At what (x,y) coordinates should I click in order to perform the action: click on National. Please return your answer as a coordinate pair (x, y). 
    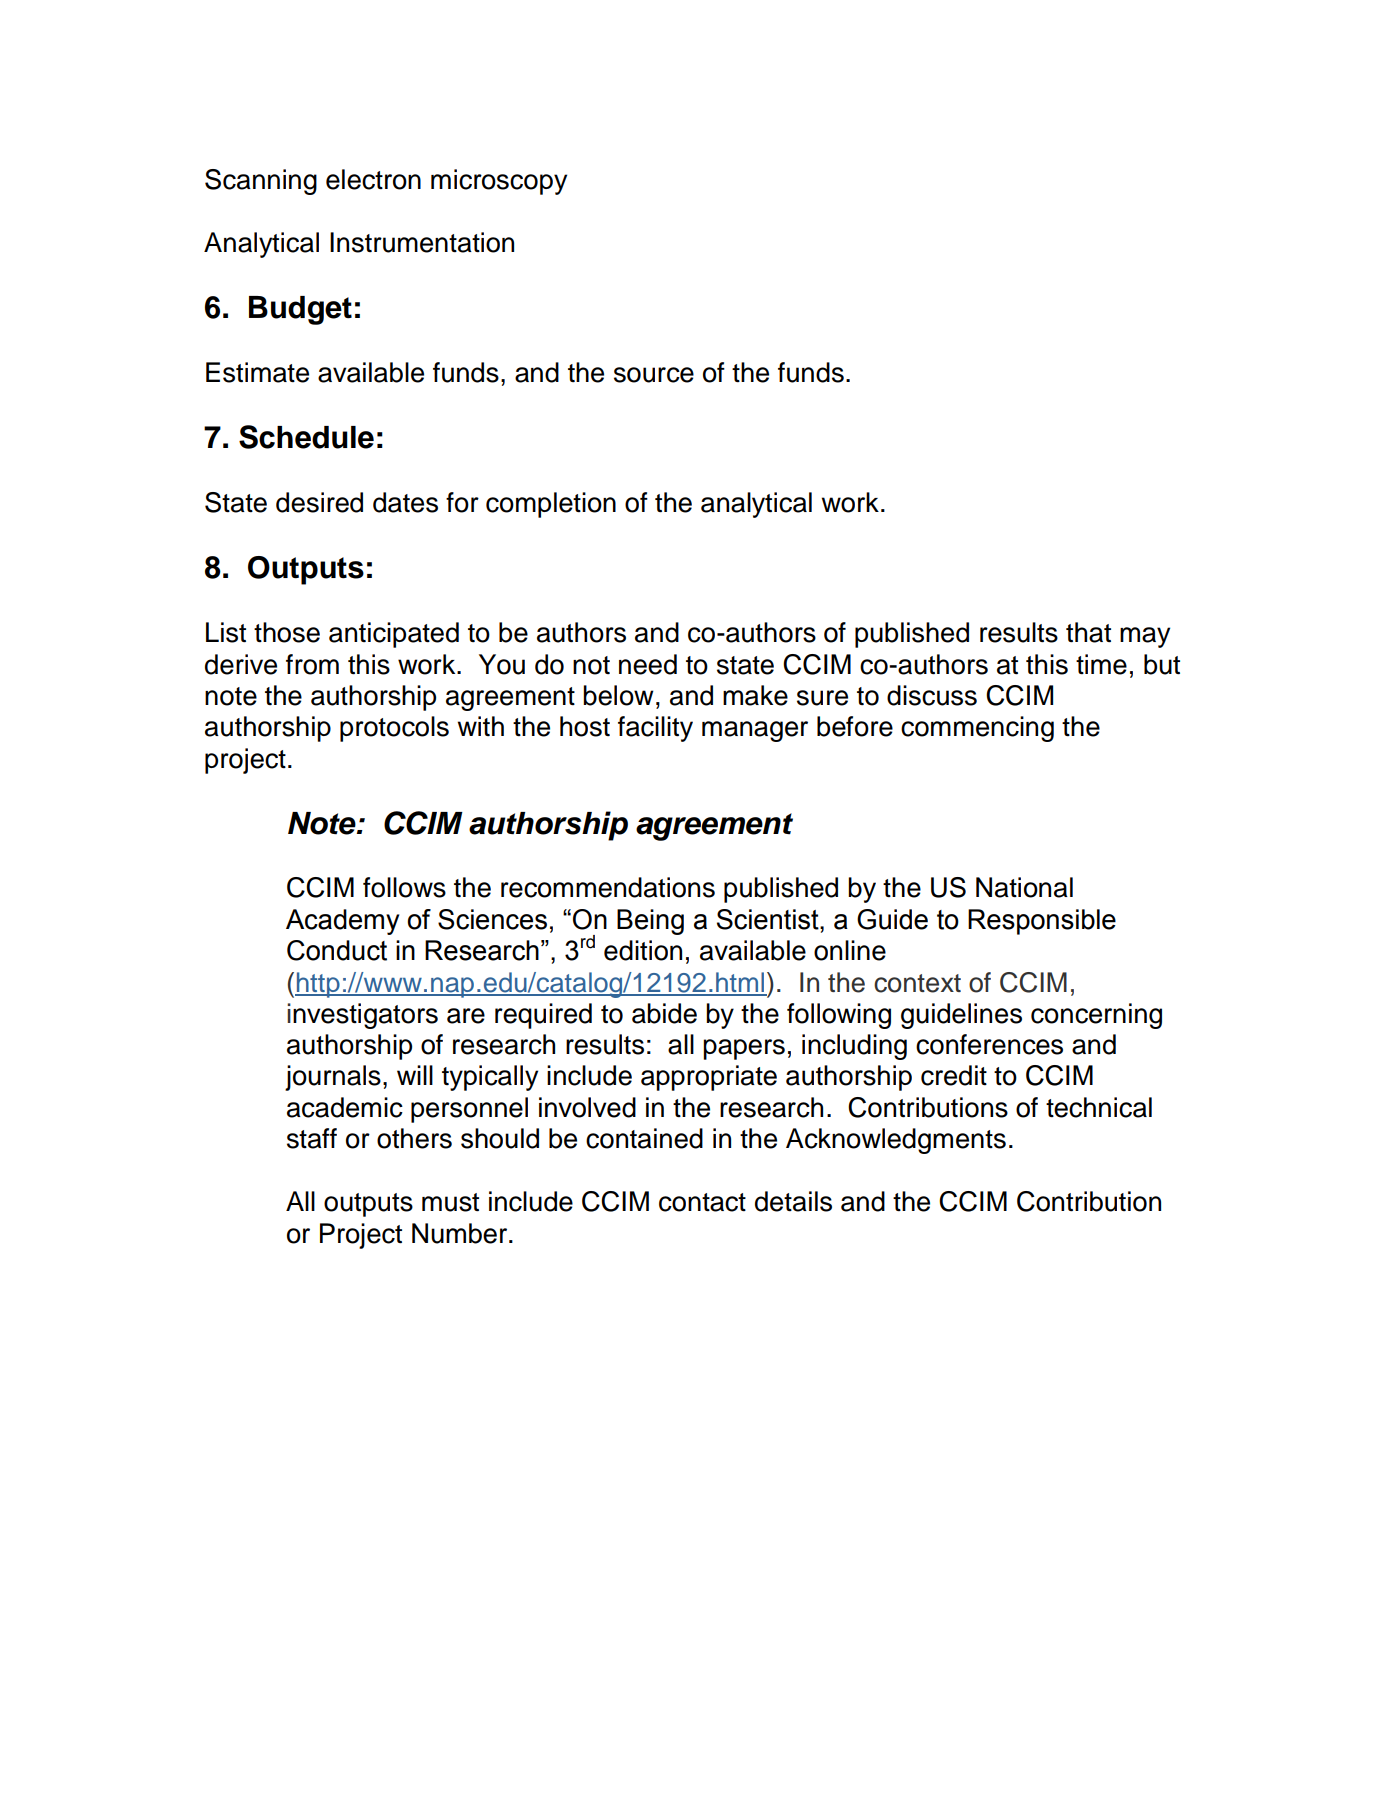
    Looking at the image, I should click on (1024, 887).
